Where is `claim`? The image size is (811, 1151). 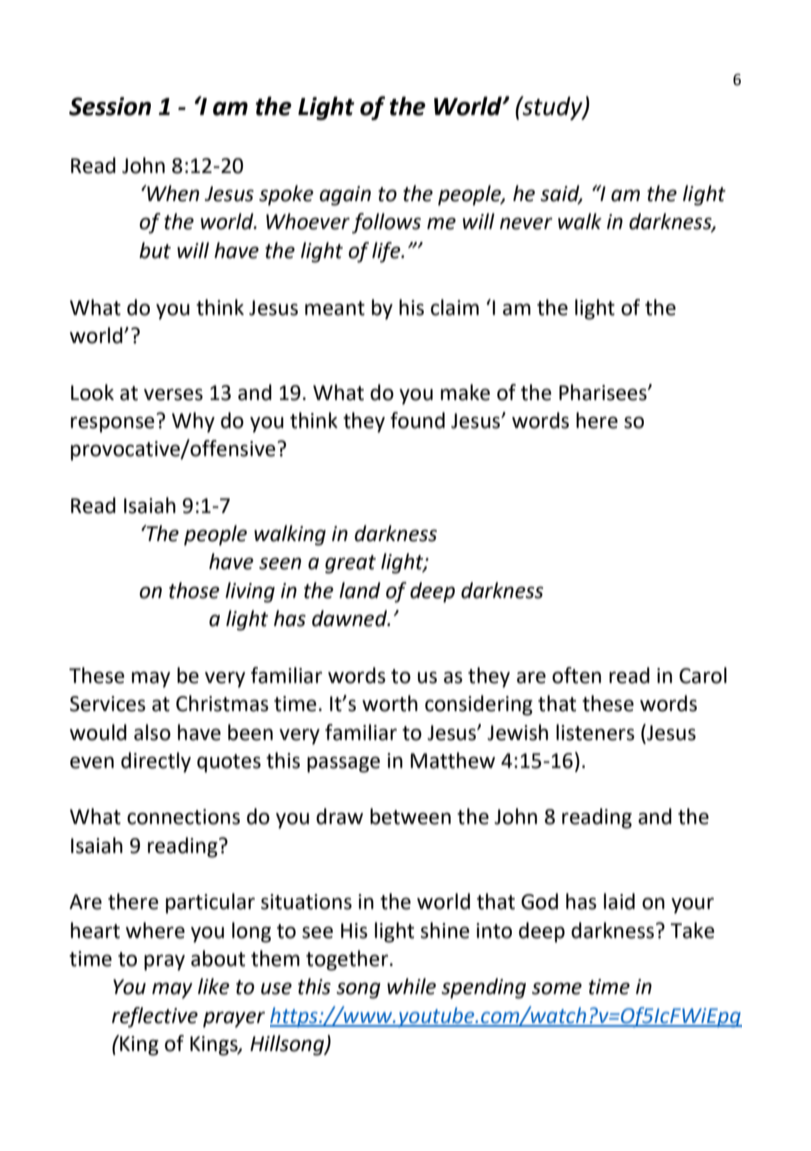 claim is located at coordinates (455, 307).
